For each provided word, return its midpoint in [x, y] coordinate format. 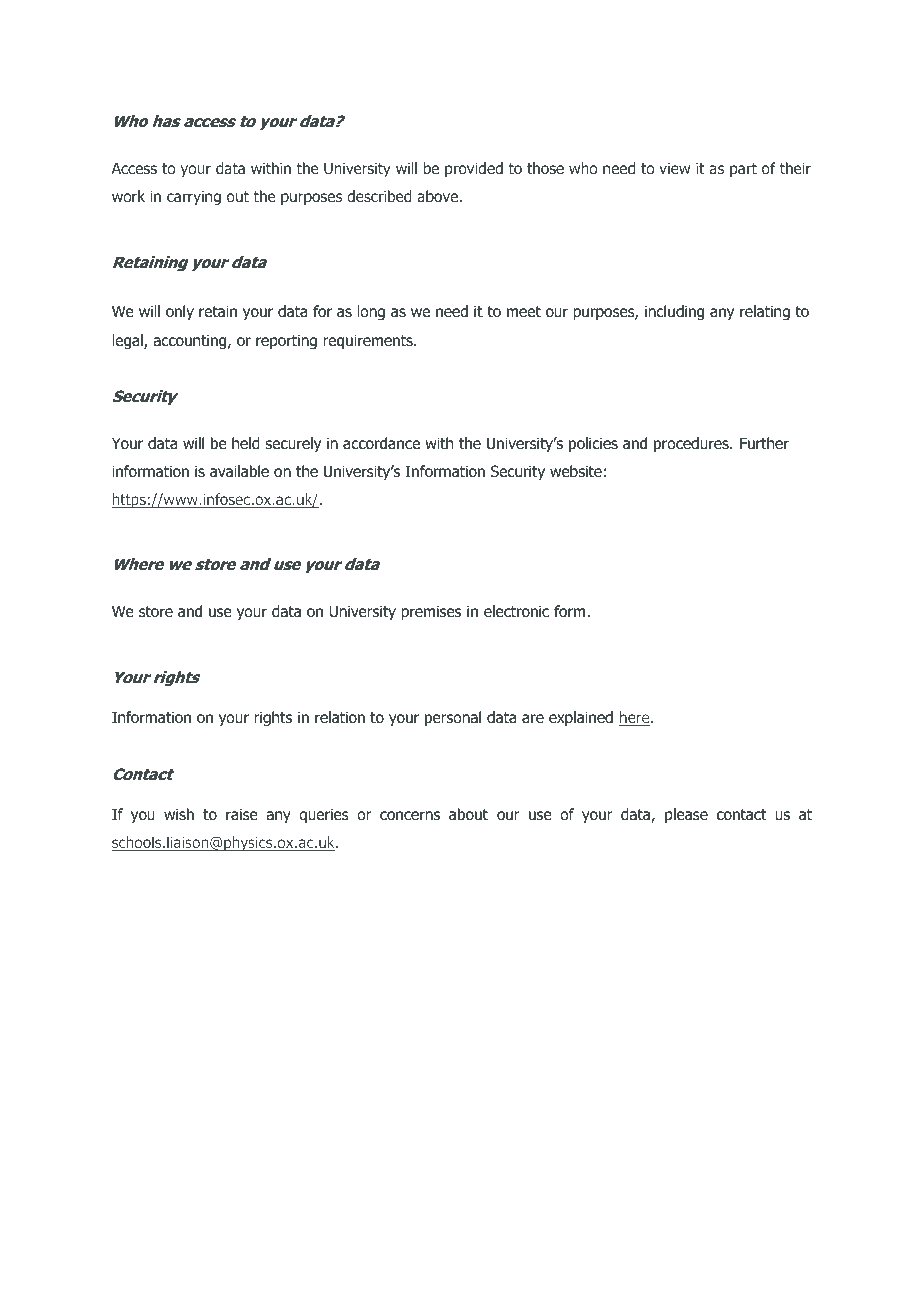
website [576, 471]
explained [581, 718]
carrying [194, 197]
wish [179, 814]
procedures [692, 444]
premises [431, 612]
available [239, 471]
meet [524, 311]
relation [340, 717]
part [743, 170]
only [180, 312]
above [438, 196]
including [674, 312]
